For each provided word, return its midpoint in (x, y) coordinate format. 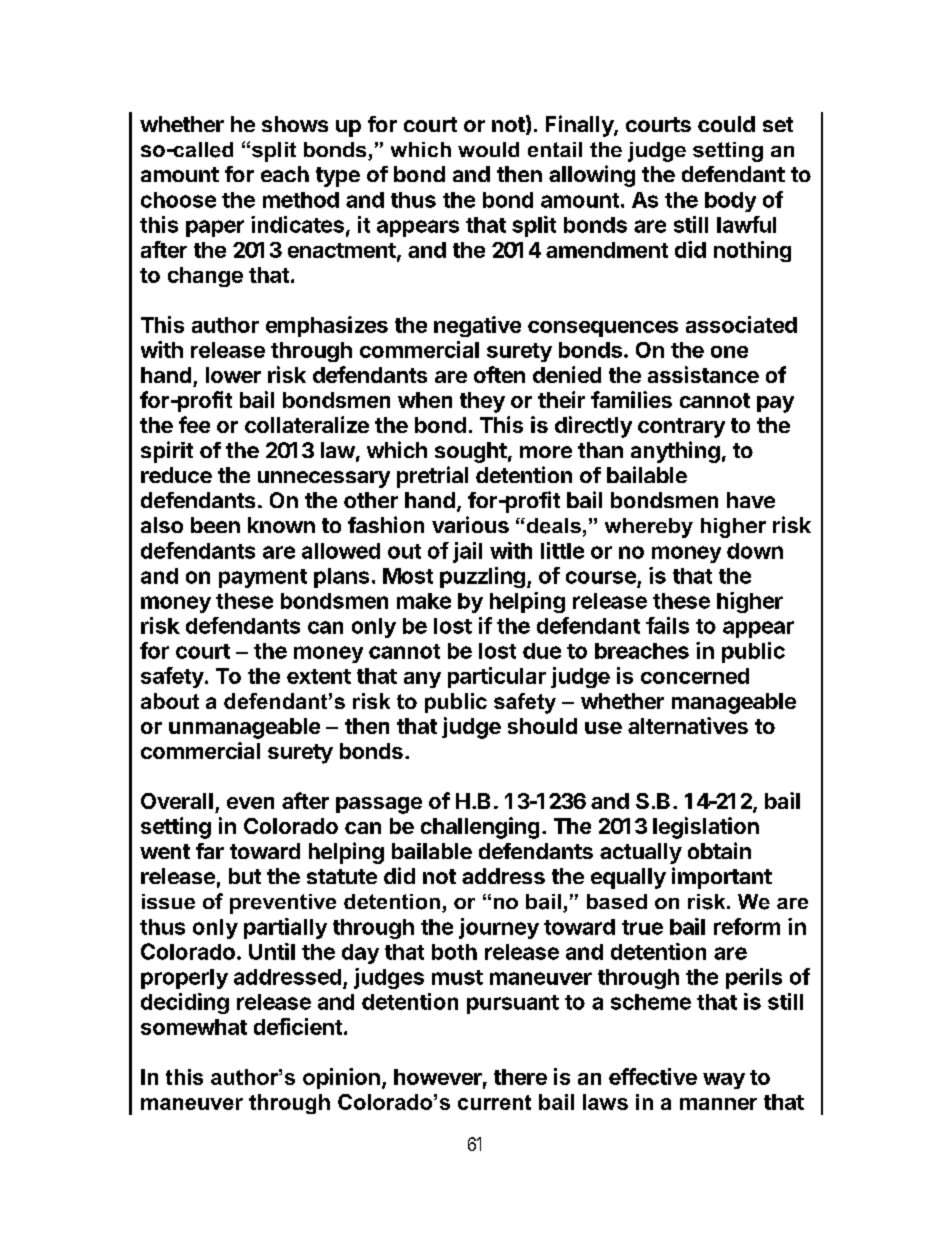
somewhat (194, 1027)
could (726, 124)
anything (675, 452)
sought (471, 452)
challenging (480, 828)
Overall (177, 801)
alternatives (688, 725)
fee (194, 424)
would (488, 149)
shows (295, 124)
